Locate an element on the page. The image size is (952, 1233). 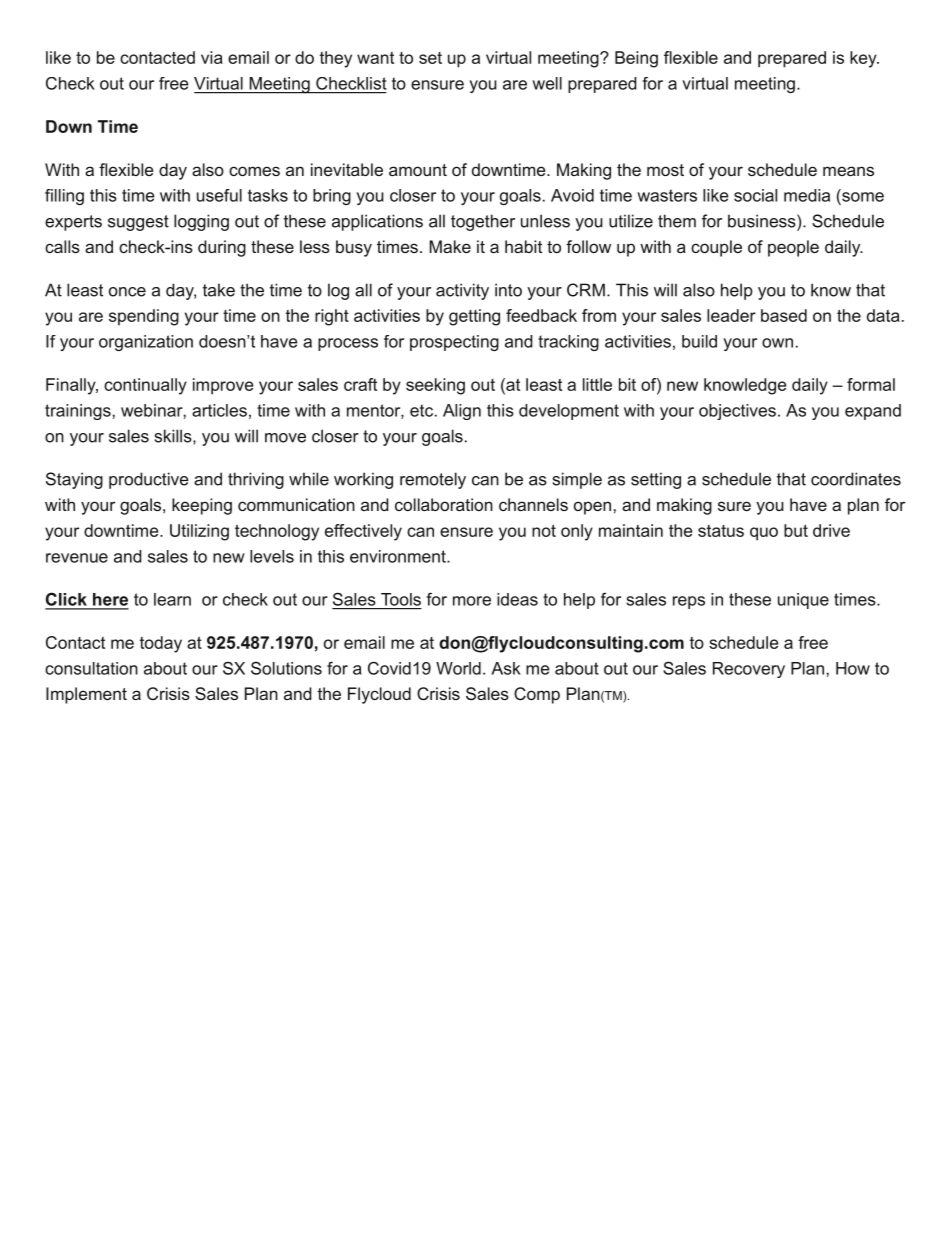
productive is located at coordinates (149, 480).
